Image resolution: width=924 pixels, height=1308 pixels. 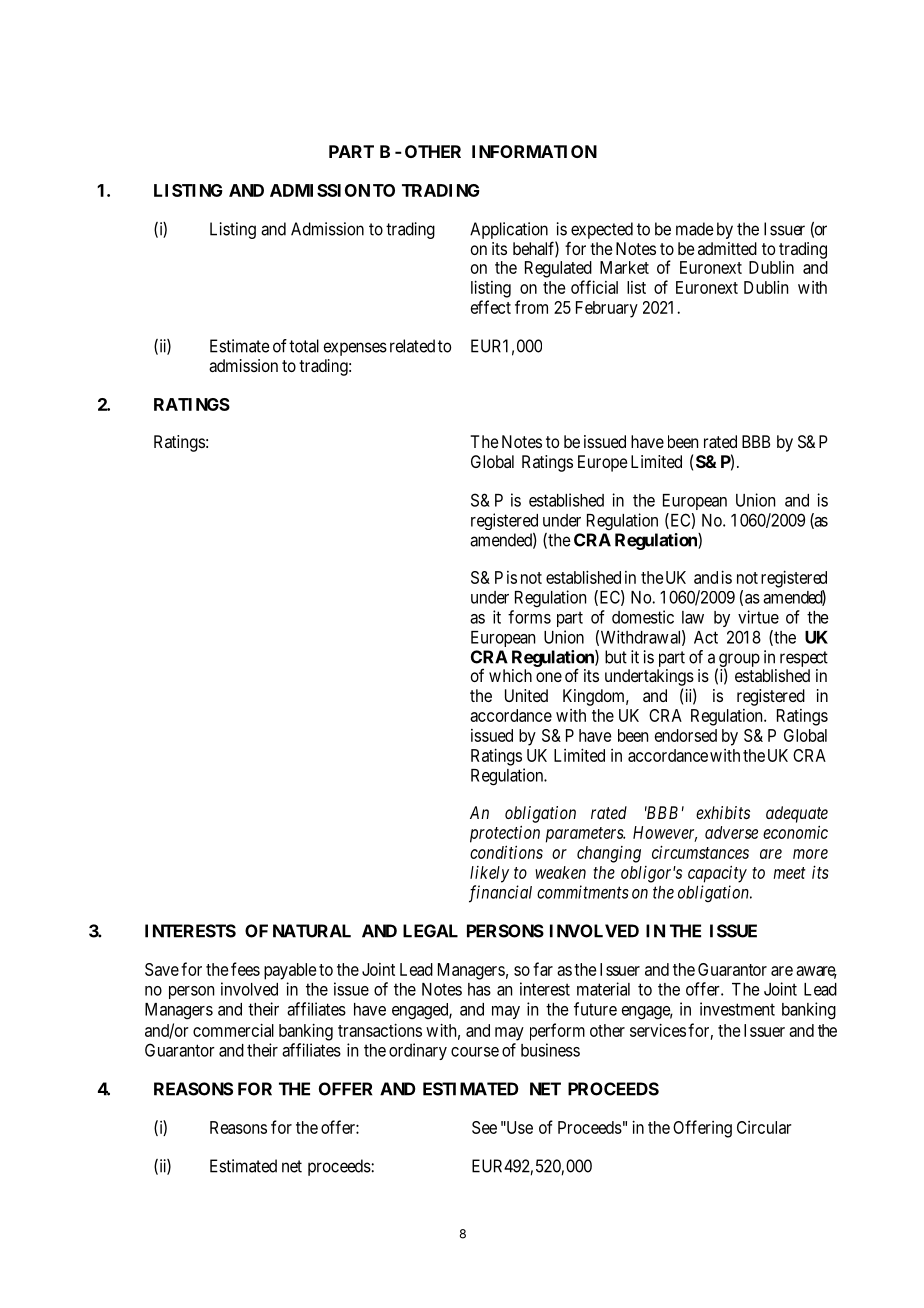 I want to click on protection, so click(x=505, y=834).
